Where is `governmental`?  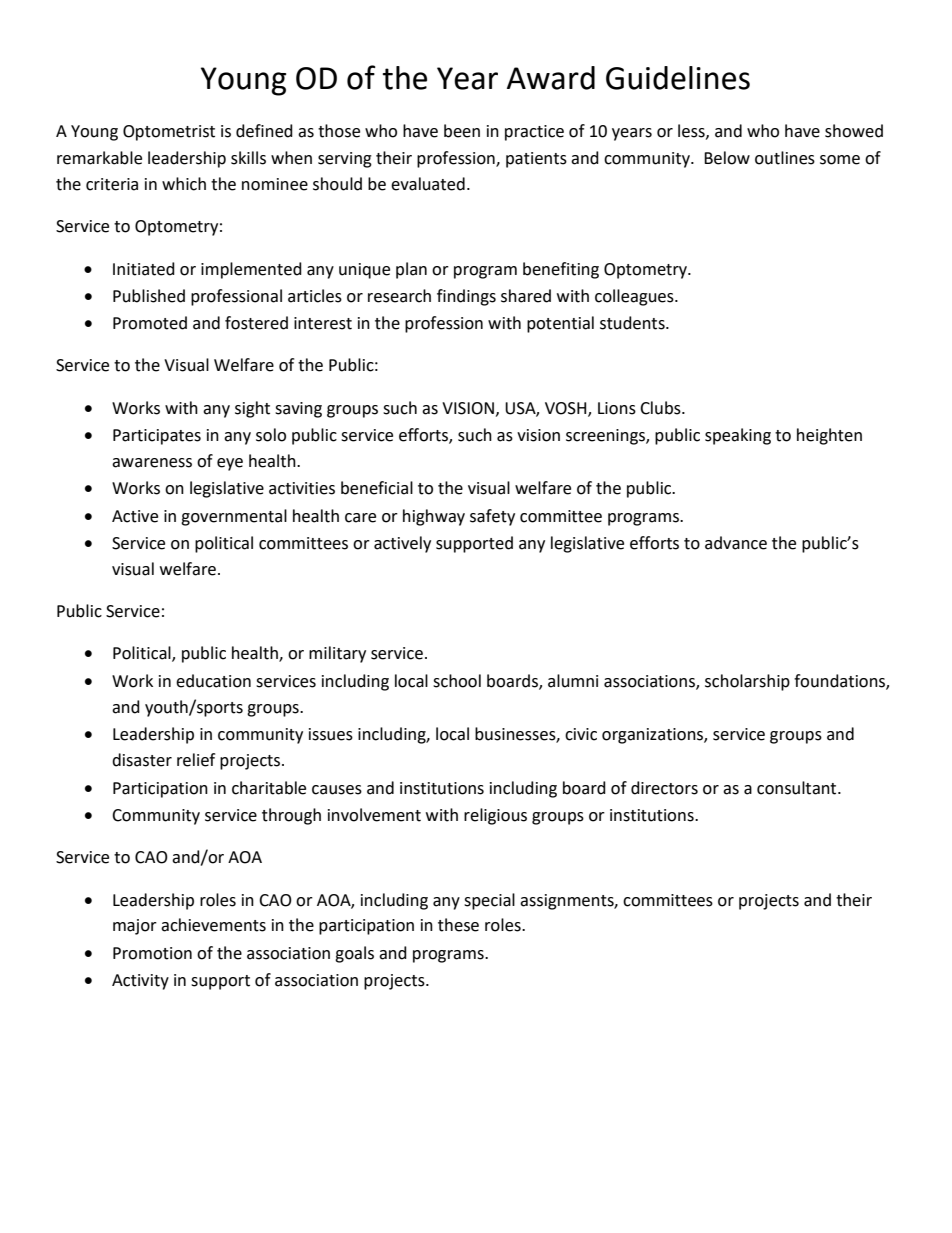
governmental is located at coordinates (234, 517).
